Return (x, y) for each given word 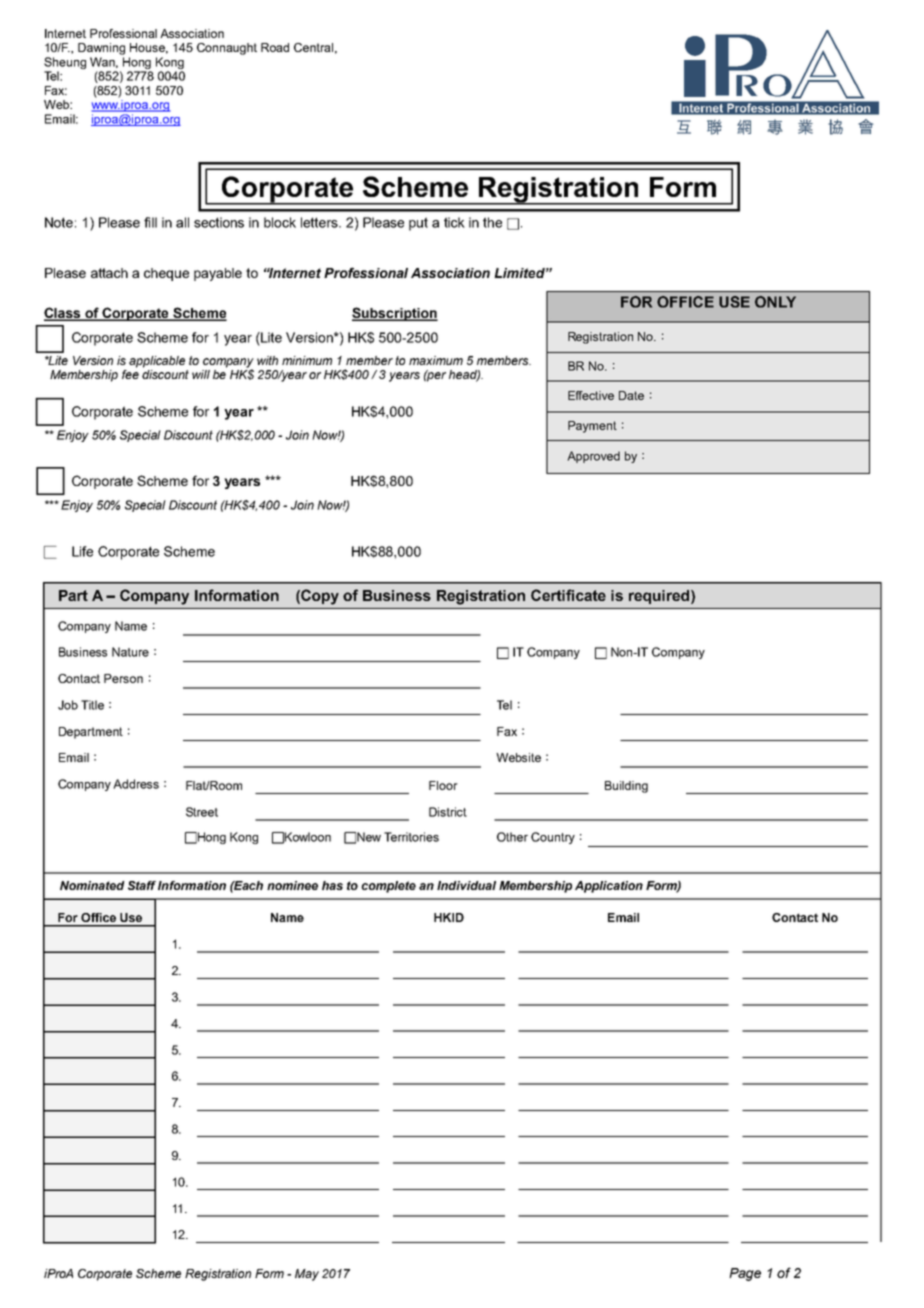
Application (609, 887)
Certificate (568, 595)
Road (275, 47)
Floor (443, 785)
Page (745, 1274)
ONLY (775, 302)
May (307, 1275)
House (149, 48)
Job (68, 705)
